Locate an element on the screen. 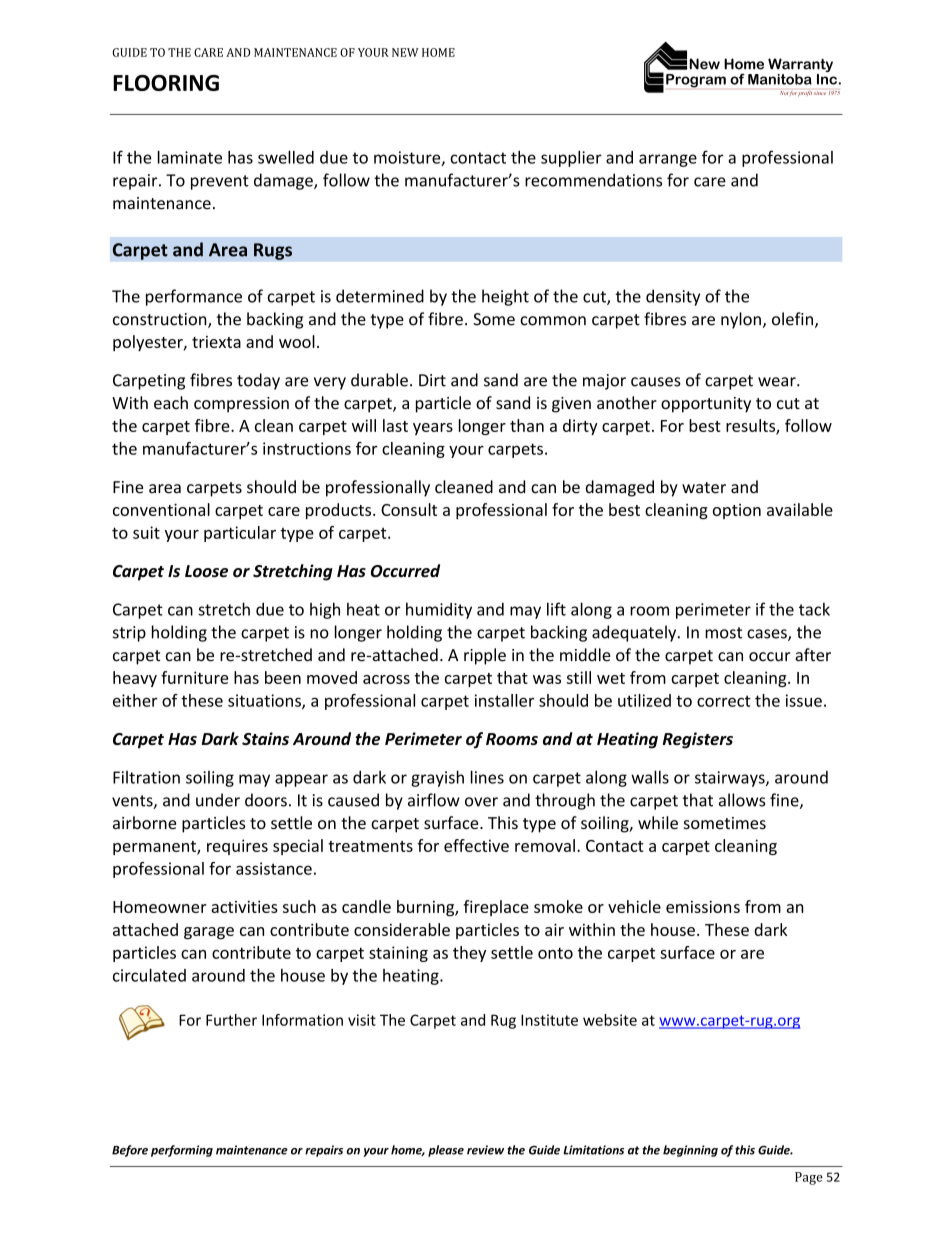 The image size is (952, 1233). emissions is located at coordinates (703, 906).
